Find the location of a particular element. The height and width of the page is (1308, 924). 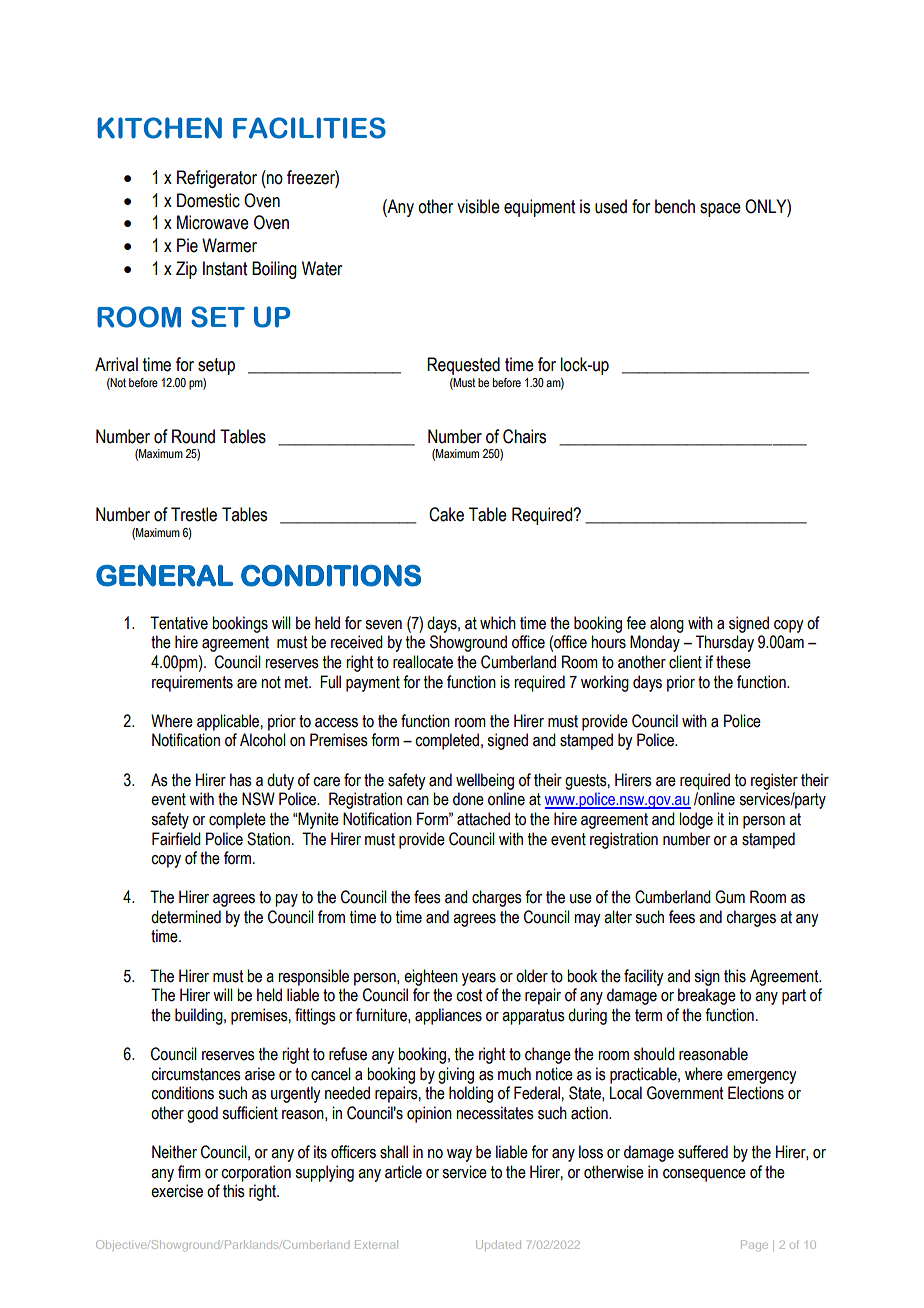

visible is located at coordinates (478, 206).
